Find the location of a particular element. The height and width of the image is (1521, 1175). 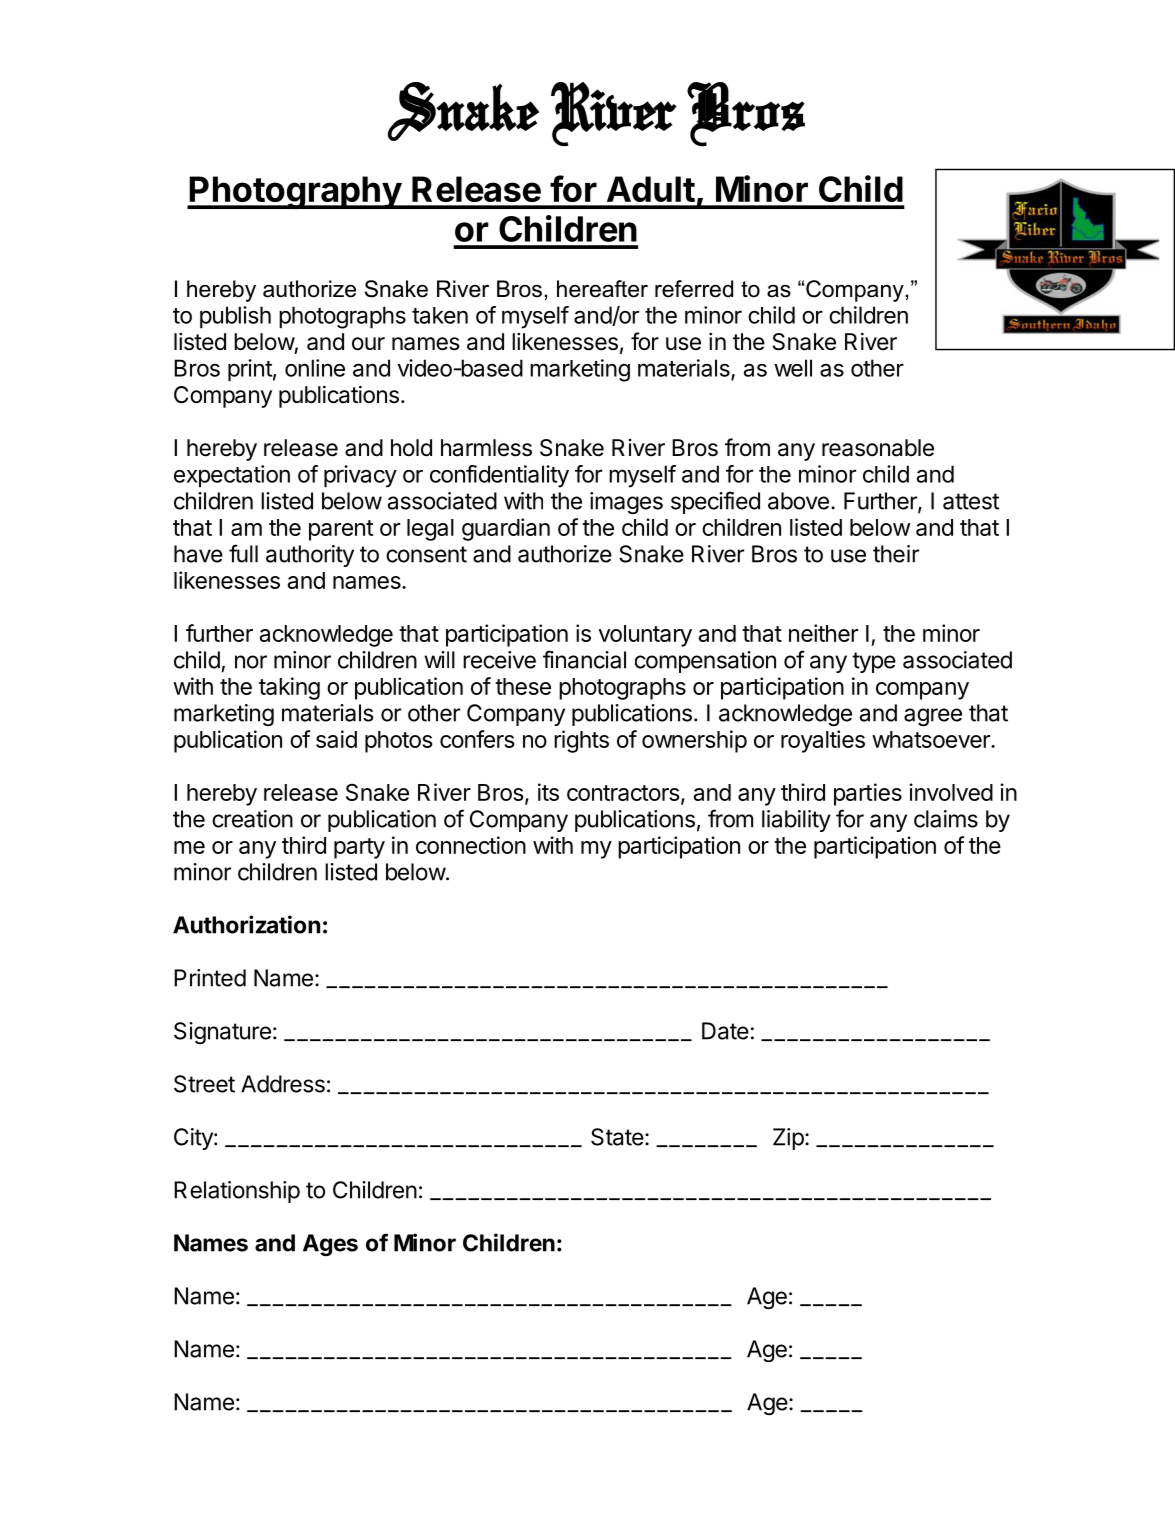

claims is located at coordinates (946, 819).
